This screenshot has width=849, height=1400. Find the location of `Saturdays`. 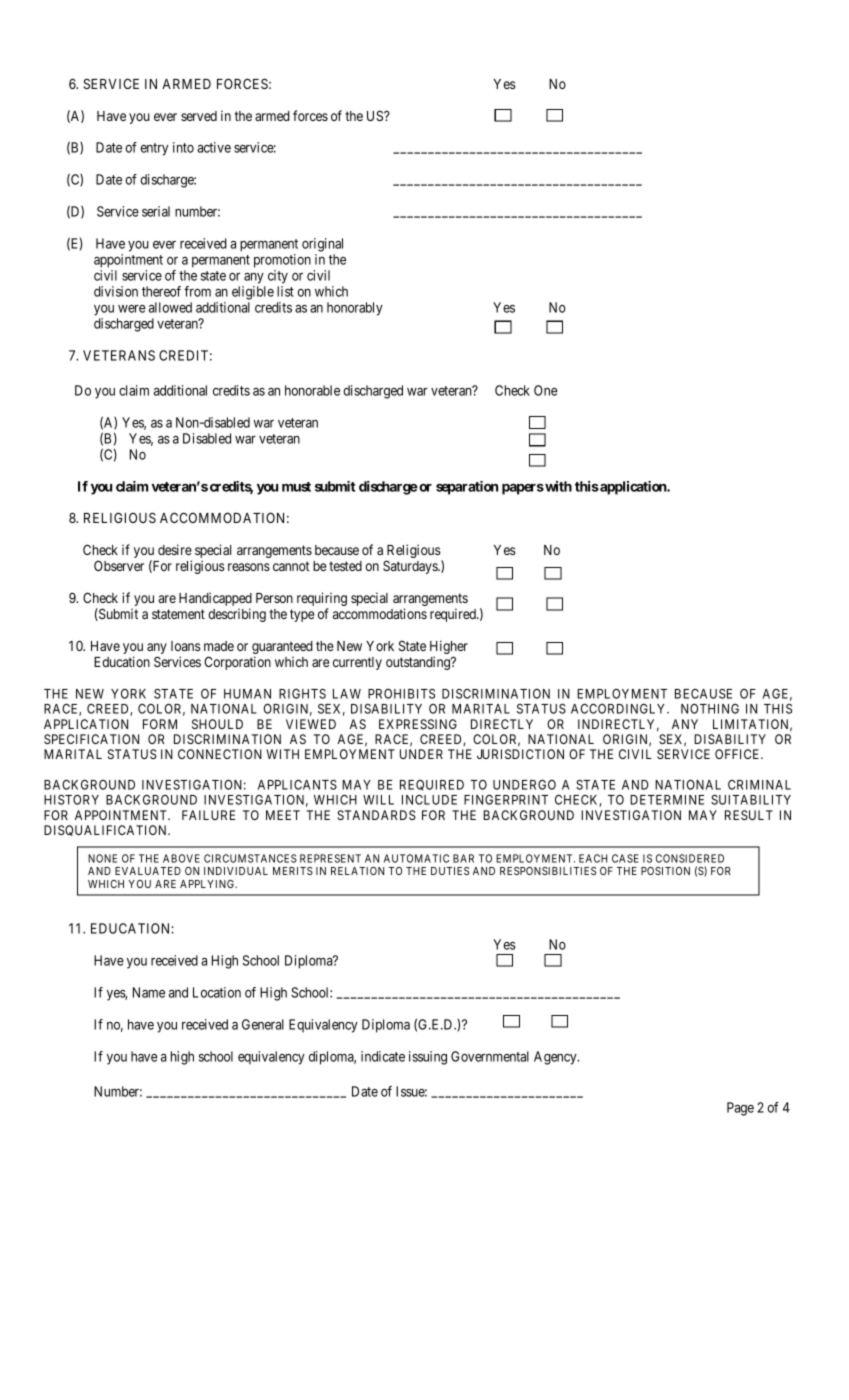

Saturdays is located at coordinates (411, 567).
